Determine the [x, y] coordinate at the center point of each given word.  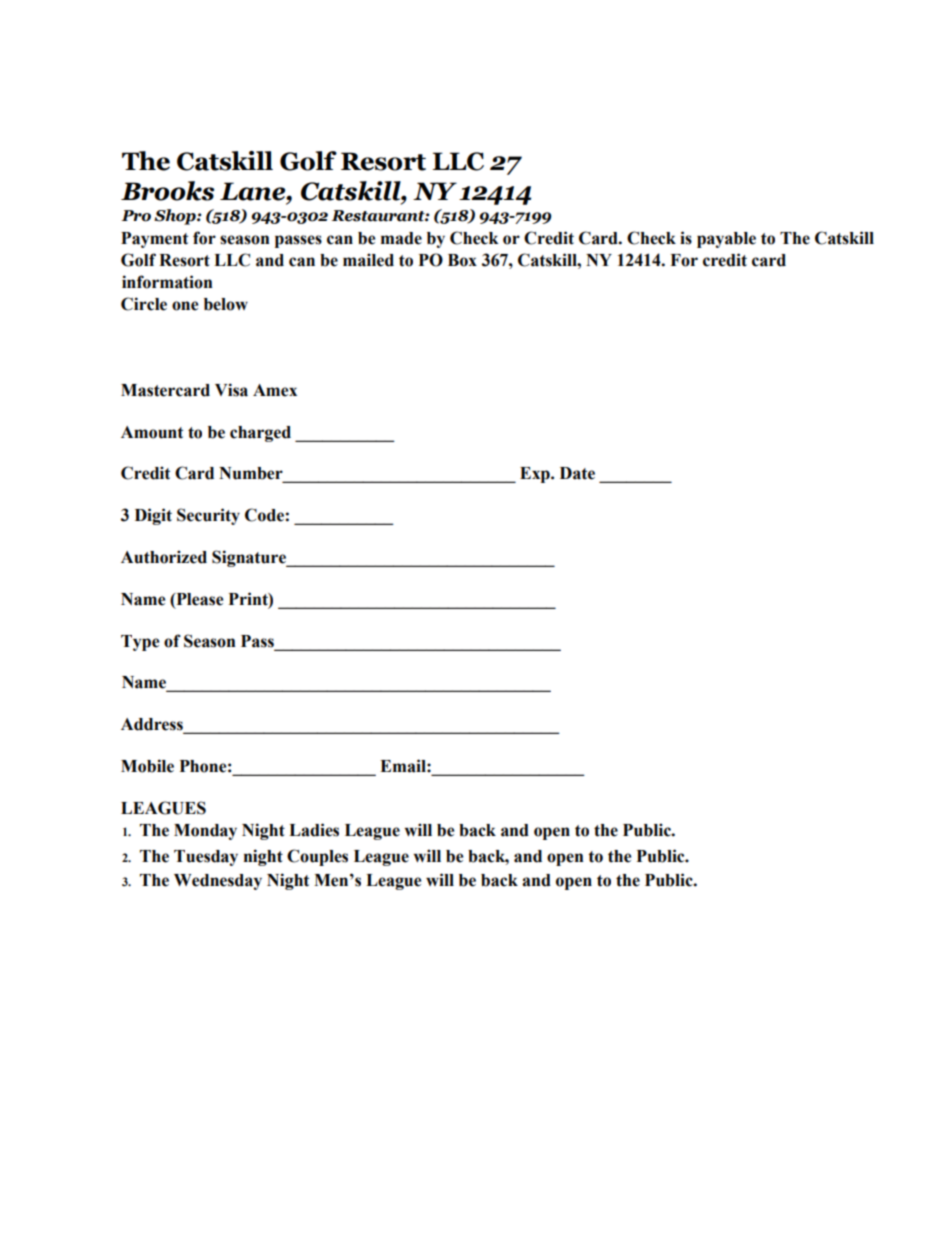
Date [577, 473]
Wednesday [218, 882]
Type [140, 643]
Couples [317, 857]
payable [726, 240]
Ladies [314, 830]
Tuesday [206, 858]
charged [260, 434]
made [401, 238]
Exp [536, 475]
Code [264, 515]
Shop [176, 217]
